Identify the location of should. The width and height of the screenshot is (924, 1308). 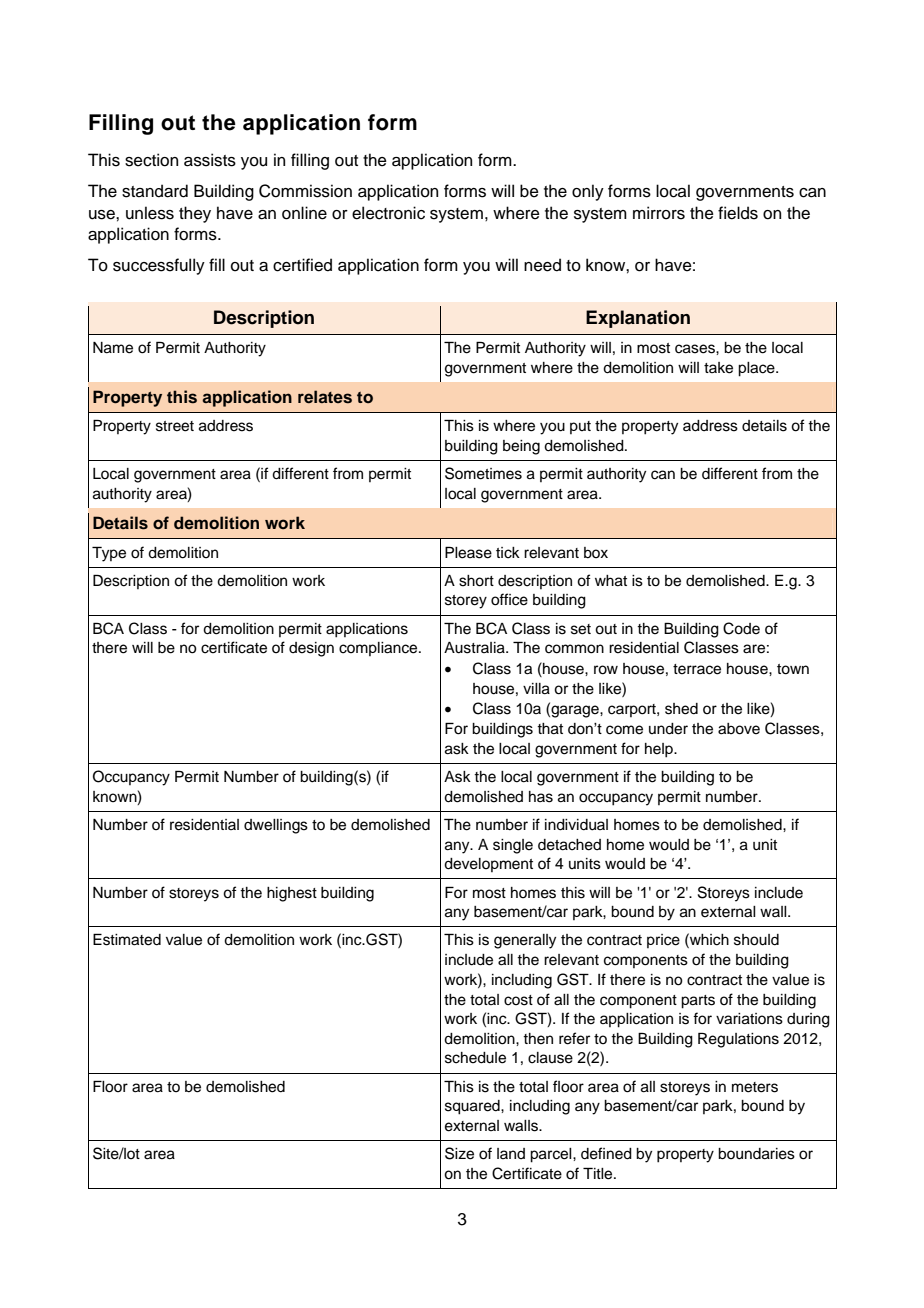
(756, 940).
